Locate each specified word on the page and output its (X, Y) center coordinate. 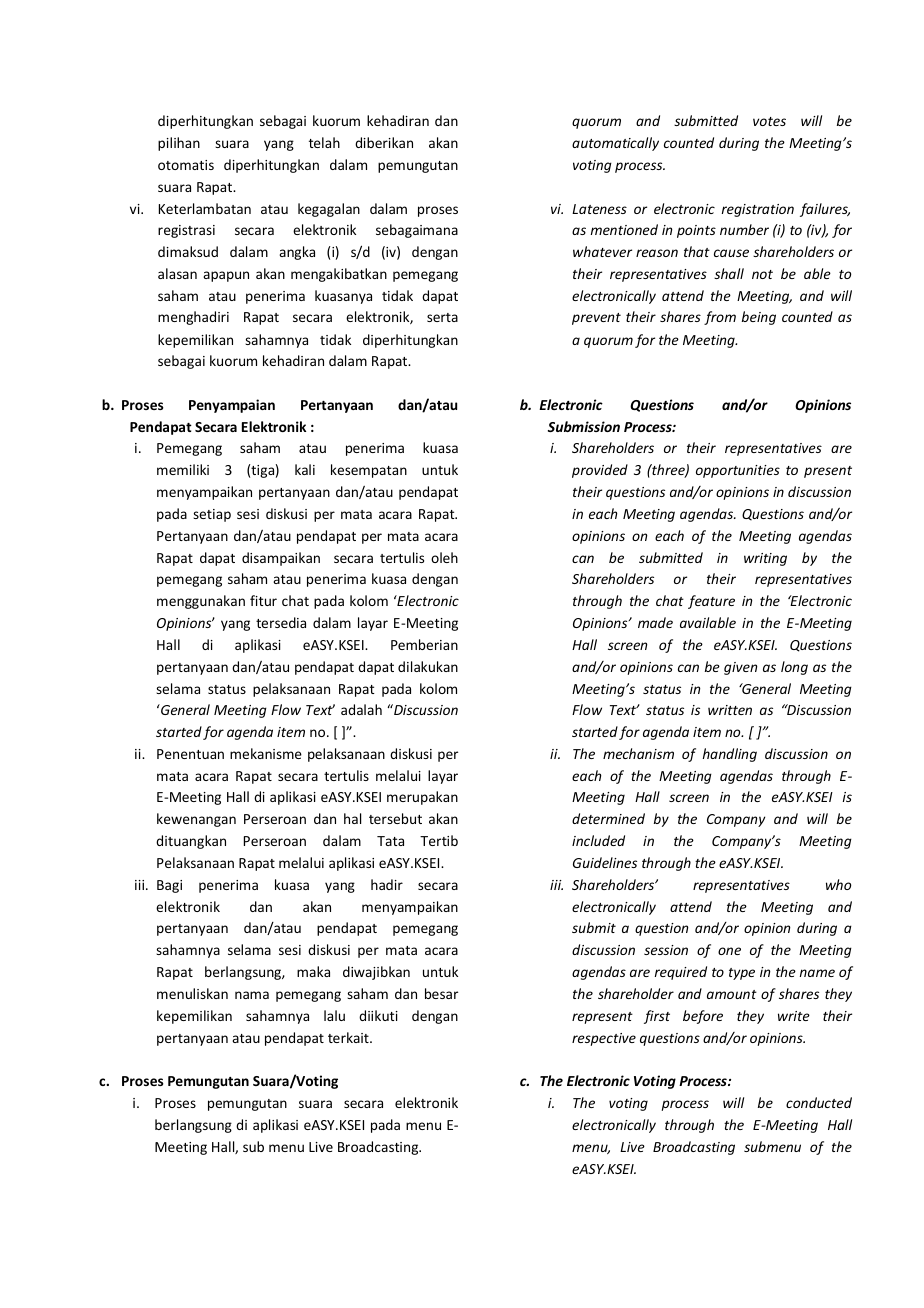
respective (604, 1039)
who (838, 884)
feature (711, 602)
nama (252, 995)
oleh (444, 557)
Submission (584, 426)
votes (769, 121)
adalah (361, 709)
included (598, 840)
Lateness (599, 209)
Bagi (169, 886)
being (759, 318)
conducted (819, 1102)
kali (305, 469)
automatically (615, 144)
